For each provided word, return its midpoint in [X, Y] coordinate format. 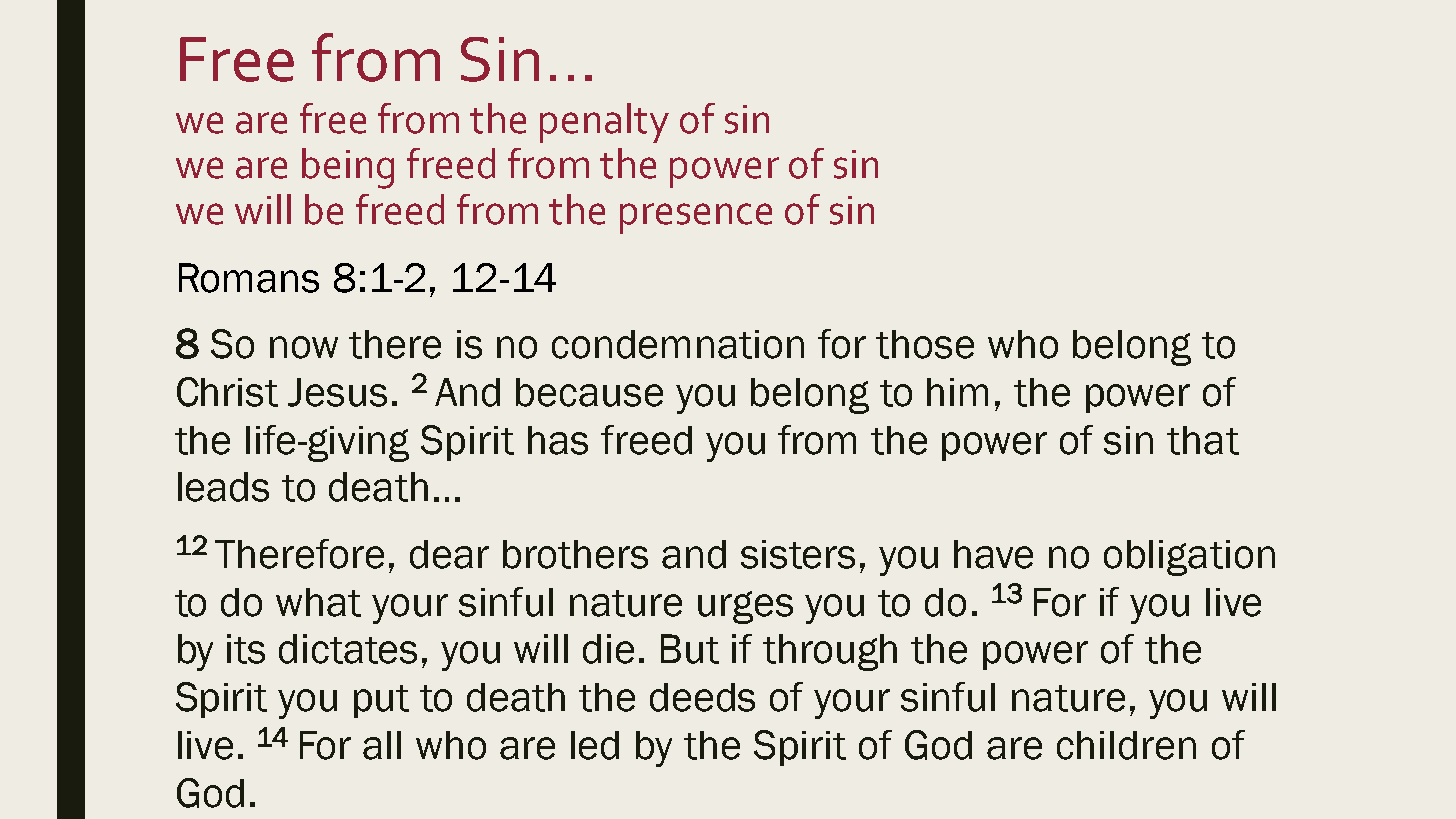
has [558, 440]
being [348, 168]
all [382, 745]
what [318, 602]
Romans [249, 278]
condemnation [678, 344]
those [925, 344]
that [1203, 440]
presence [696, 218]
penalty [604, 123]
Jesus [337, 392]
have [993, 554]
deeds [702, 697]
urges [745, 607]
